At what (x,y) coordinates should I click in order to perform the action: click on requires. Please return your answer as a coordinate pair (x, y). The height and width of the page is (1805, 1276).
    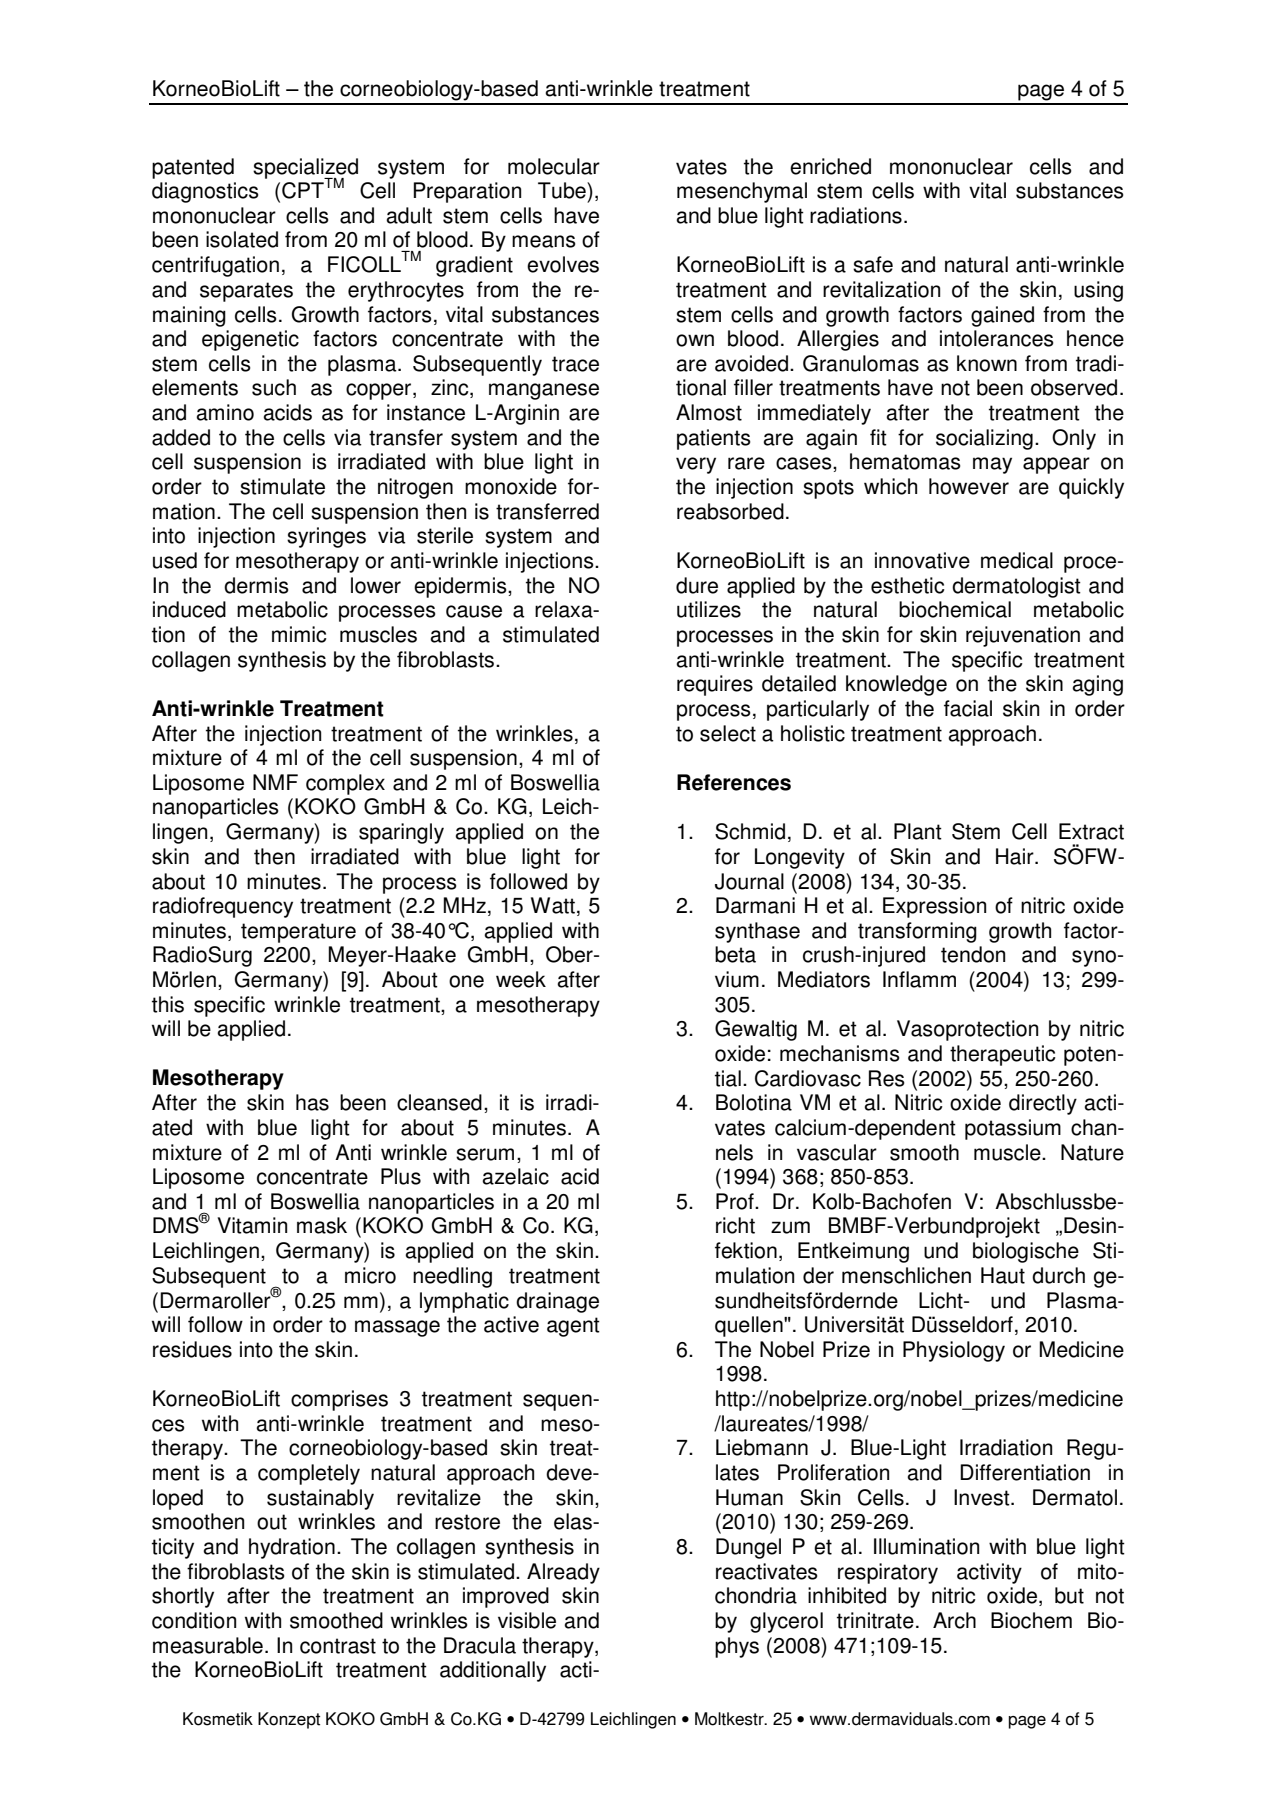
    Looking at the image, I should click on (715, 685).
